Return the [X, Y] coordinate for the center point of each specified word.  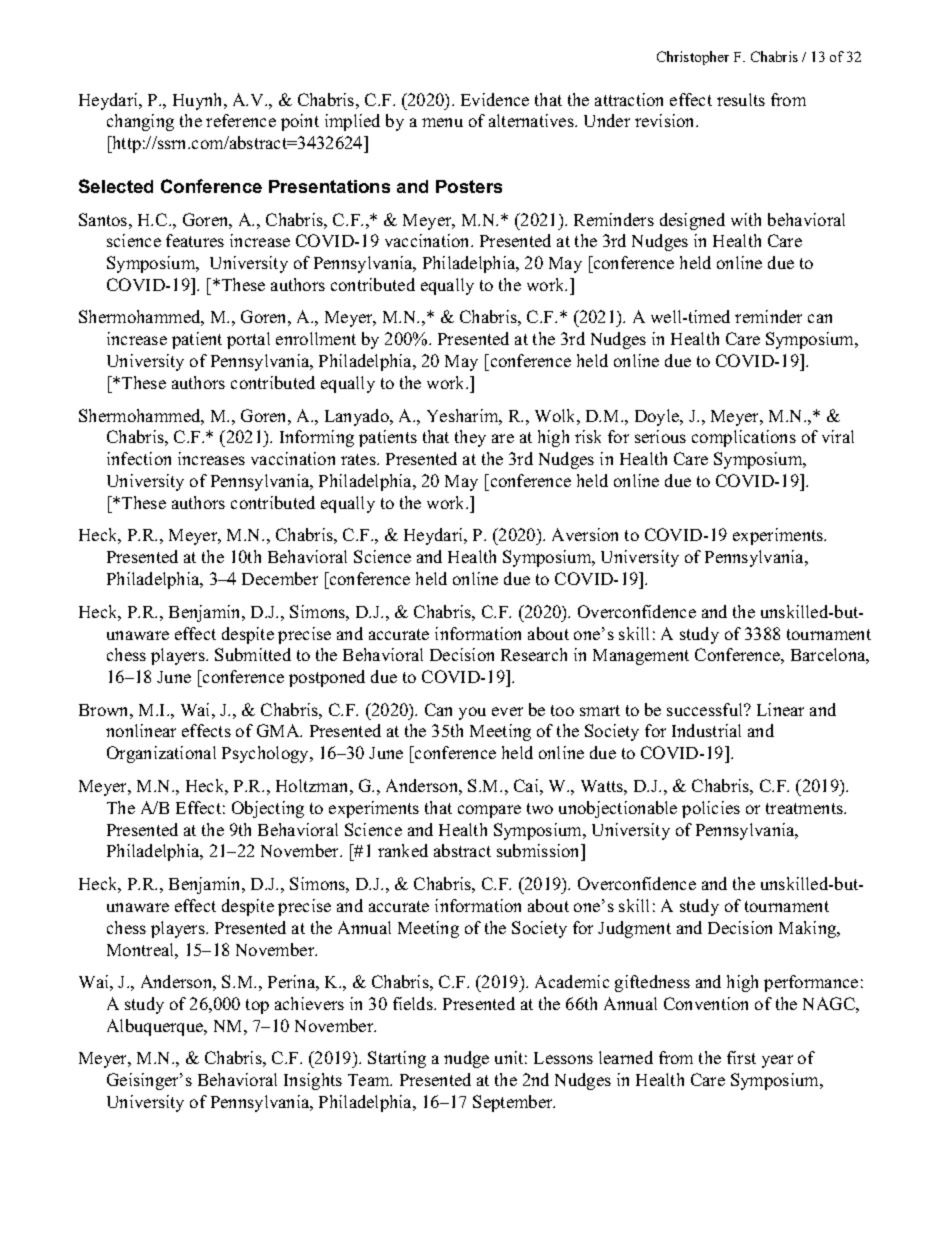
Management [641, 657]
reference [241, 120]
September [514, 1103]
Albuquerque [156, 1027]
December [280, 578]
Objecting [268, 809]
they [470, 438]
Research [534, 654]
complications [744, 438]
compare [489, 811]
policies [711, 809]
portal [248, 340]
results [741, 99]
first [741, 1057]
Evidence [495, 99]
